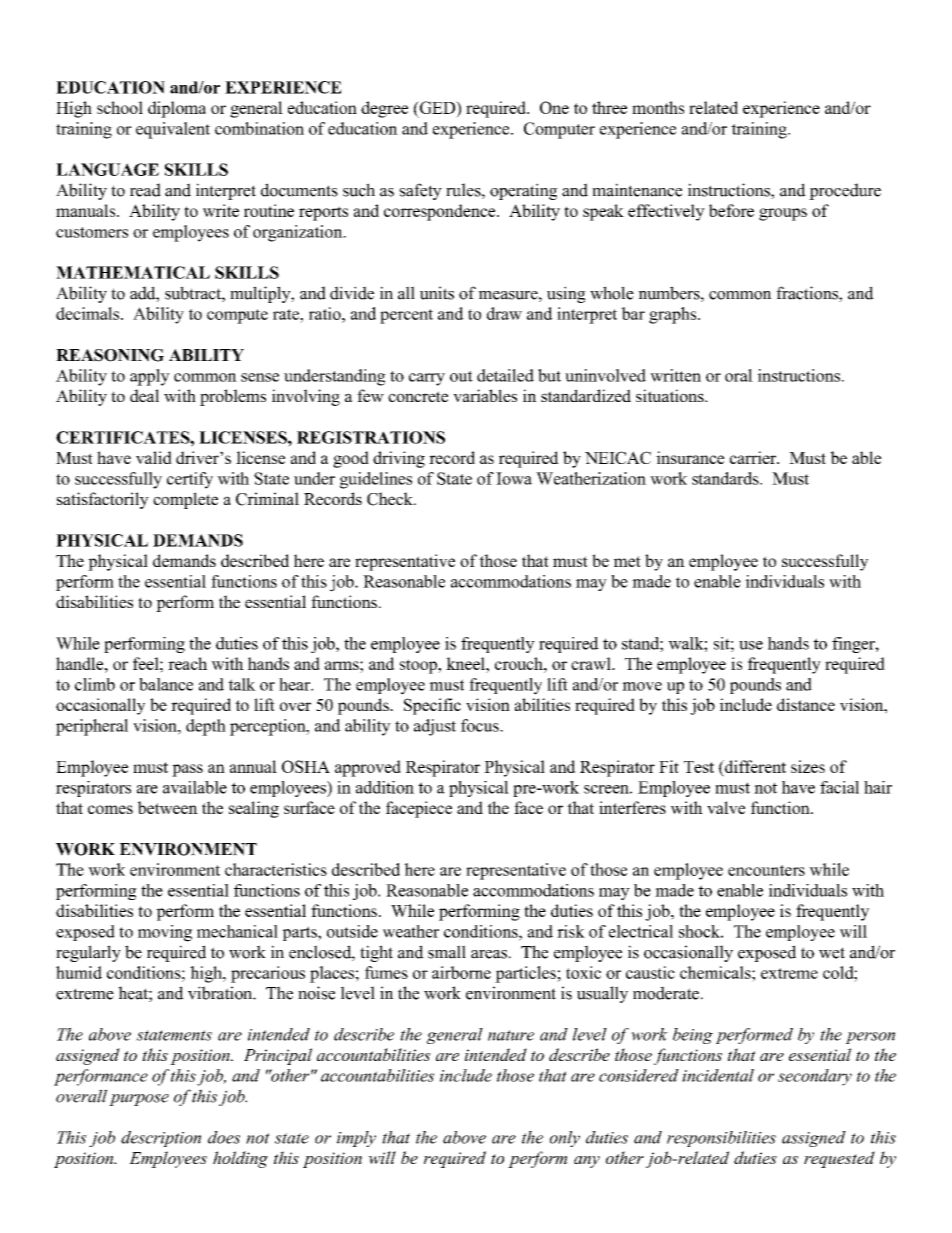 This image has width=952, height=1233. Describe the element at coordinates (437, 107) in the image. I see `GED` at that location.
